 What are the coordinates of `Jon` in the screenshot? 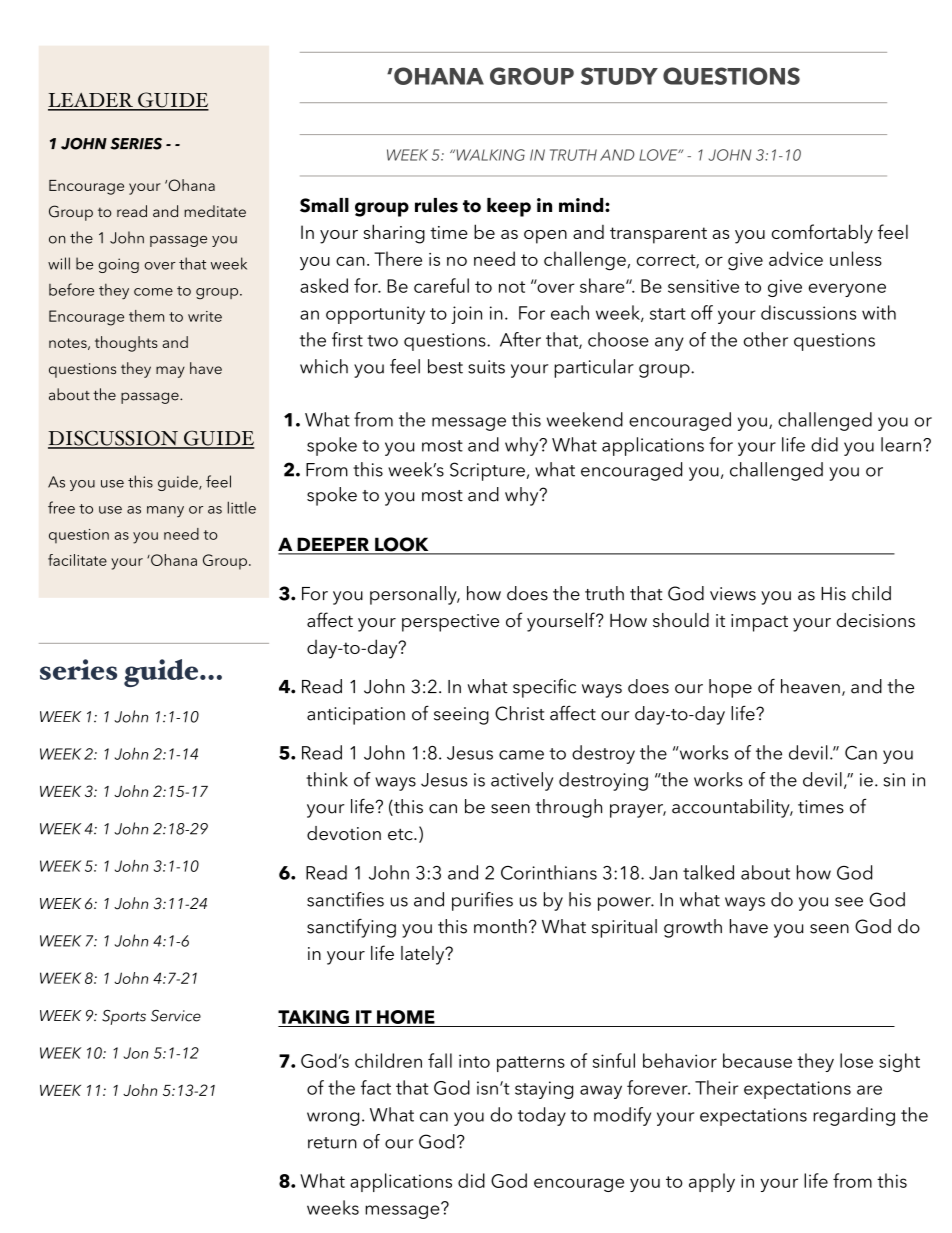 It's located at (136, 1053).
